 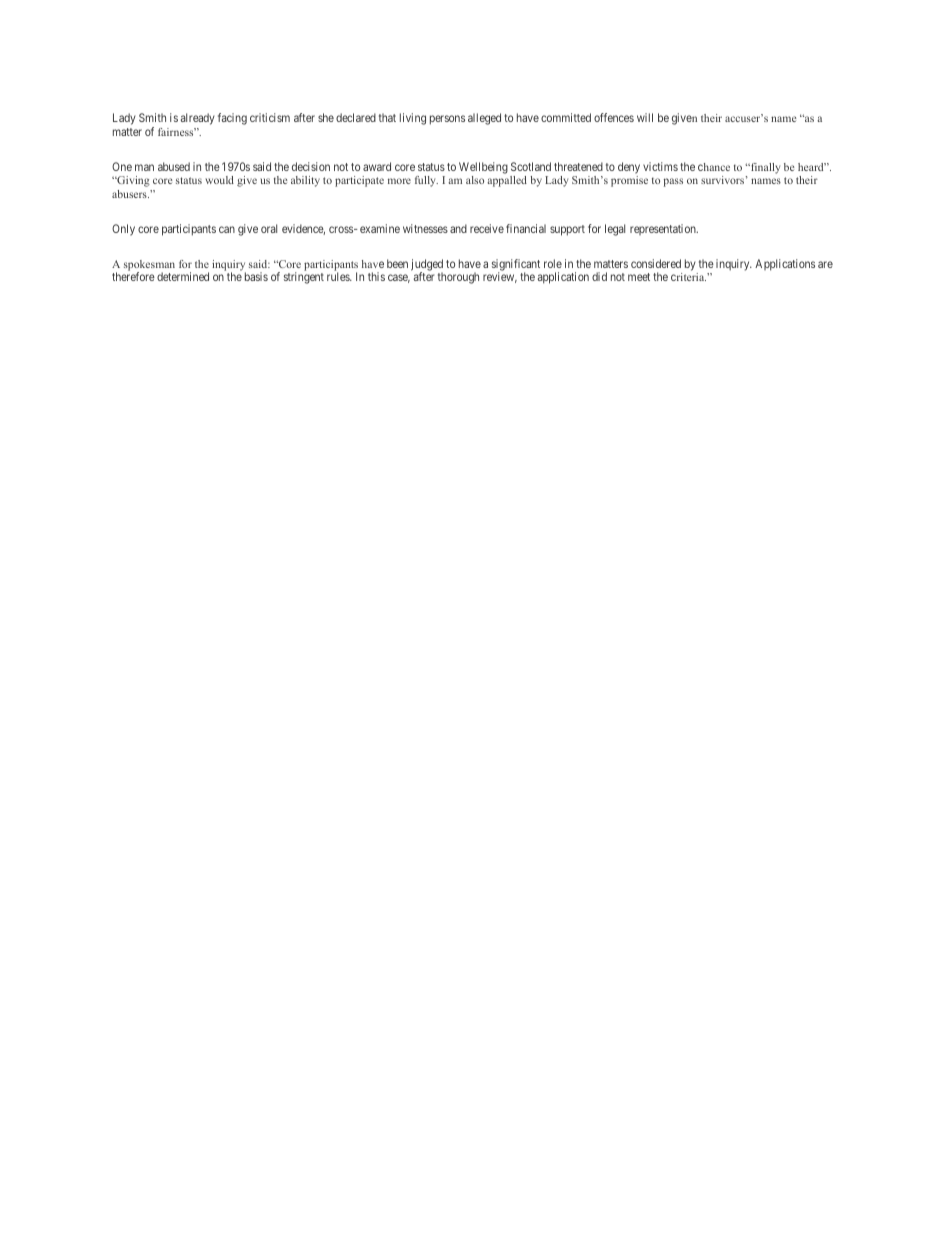 I want to click on will, so click(x=645, y=117).
